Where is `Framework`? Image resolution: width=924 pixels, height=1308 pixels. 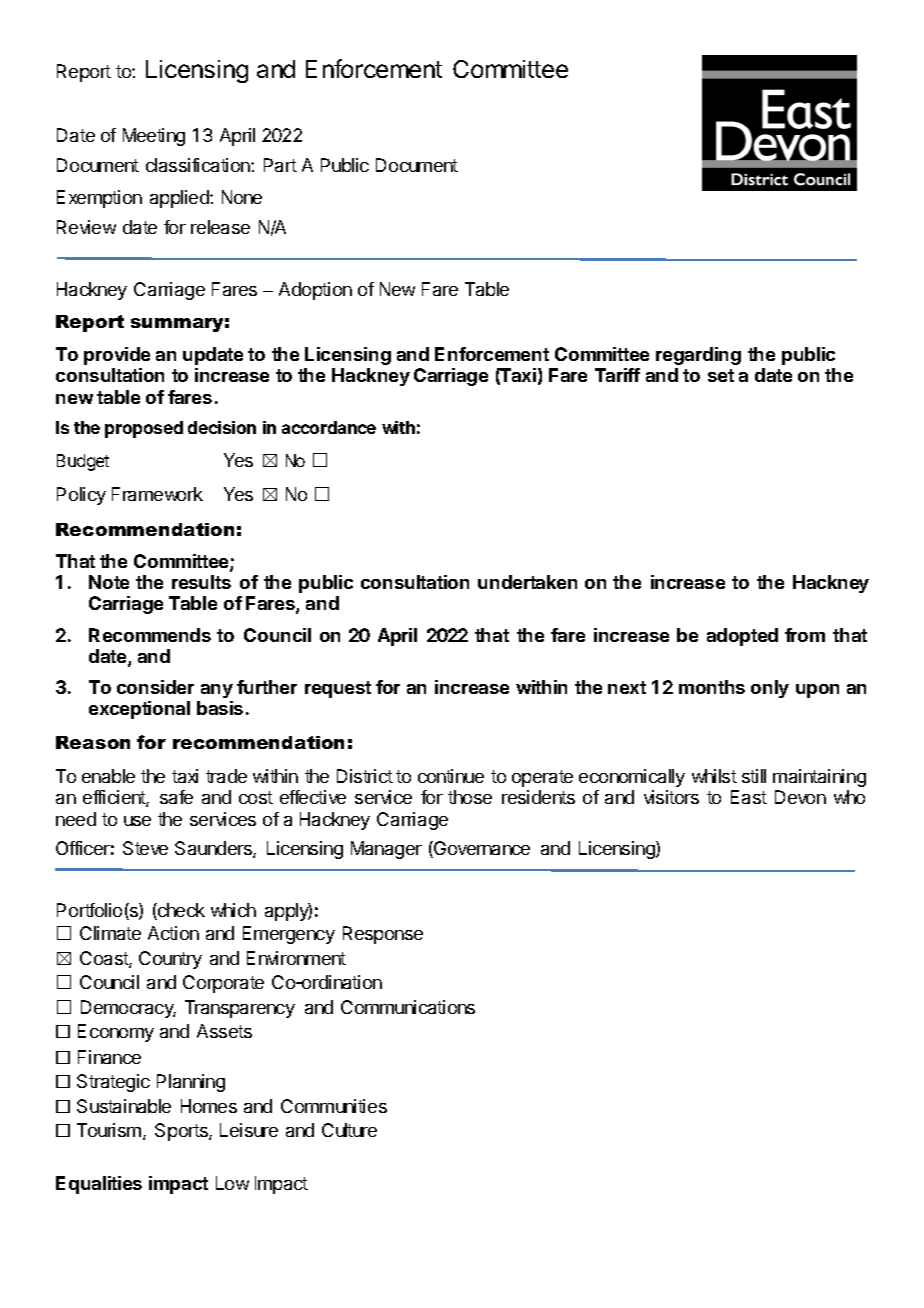 Framework is located at coordinates (157, 494).
